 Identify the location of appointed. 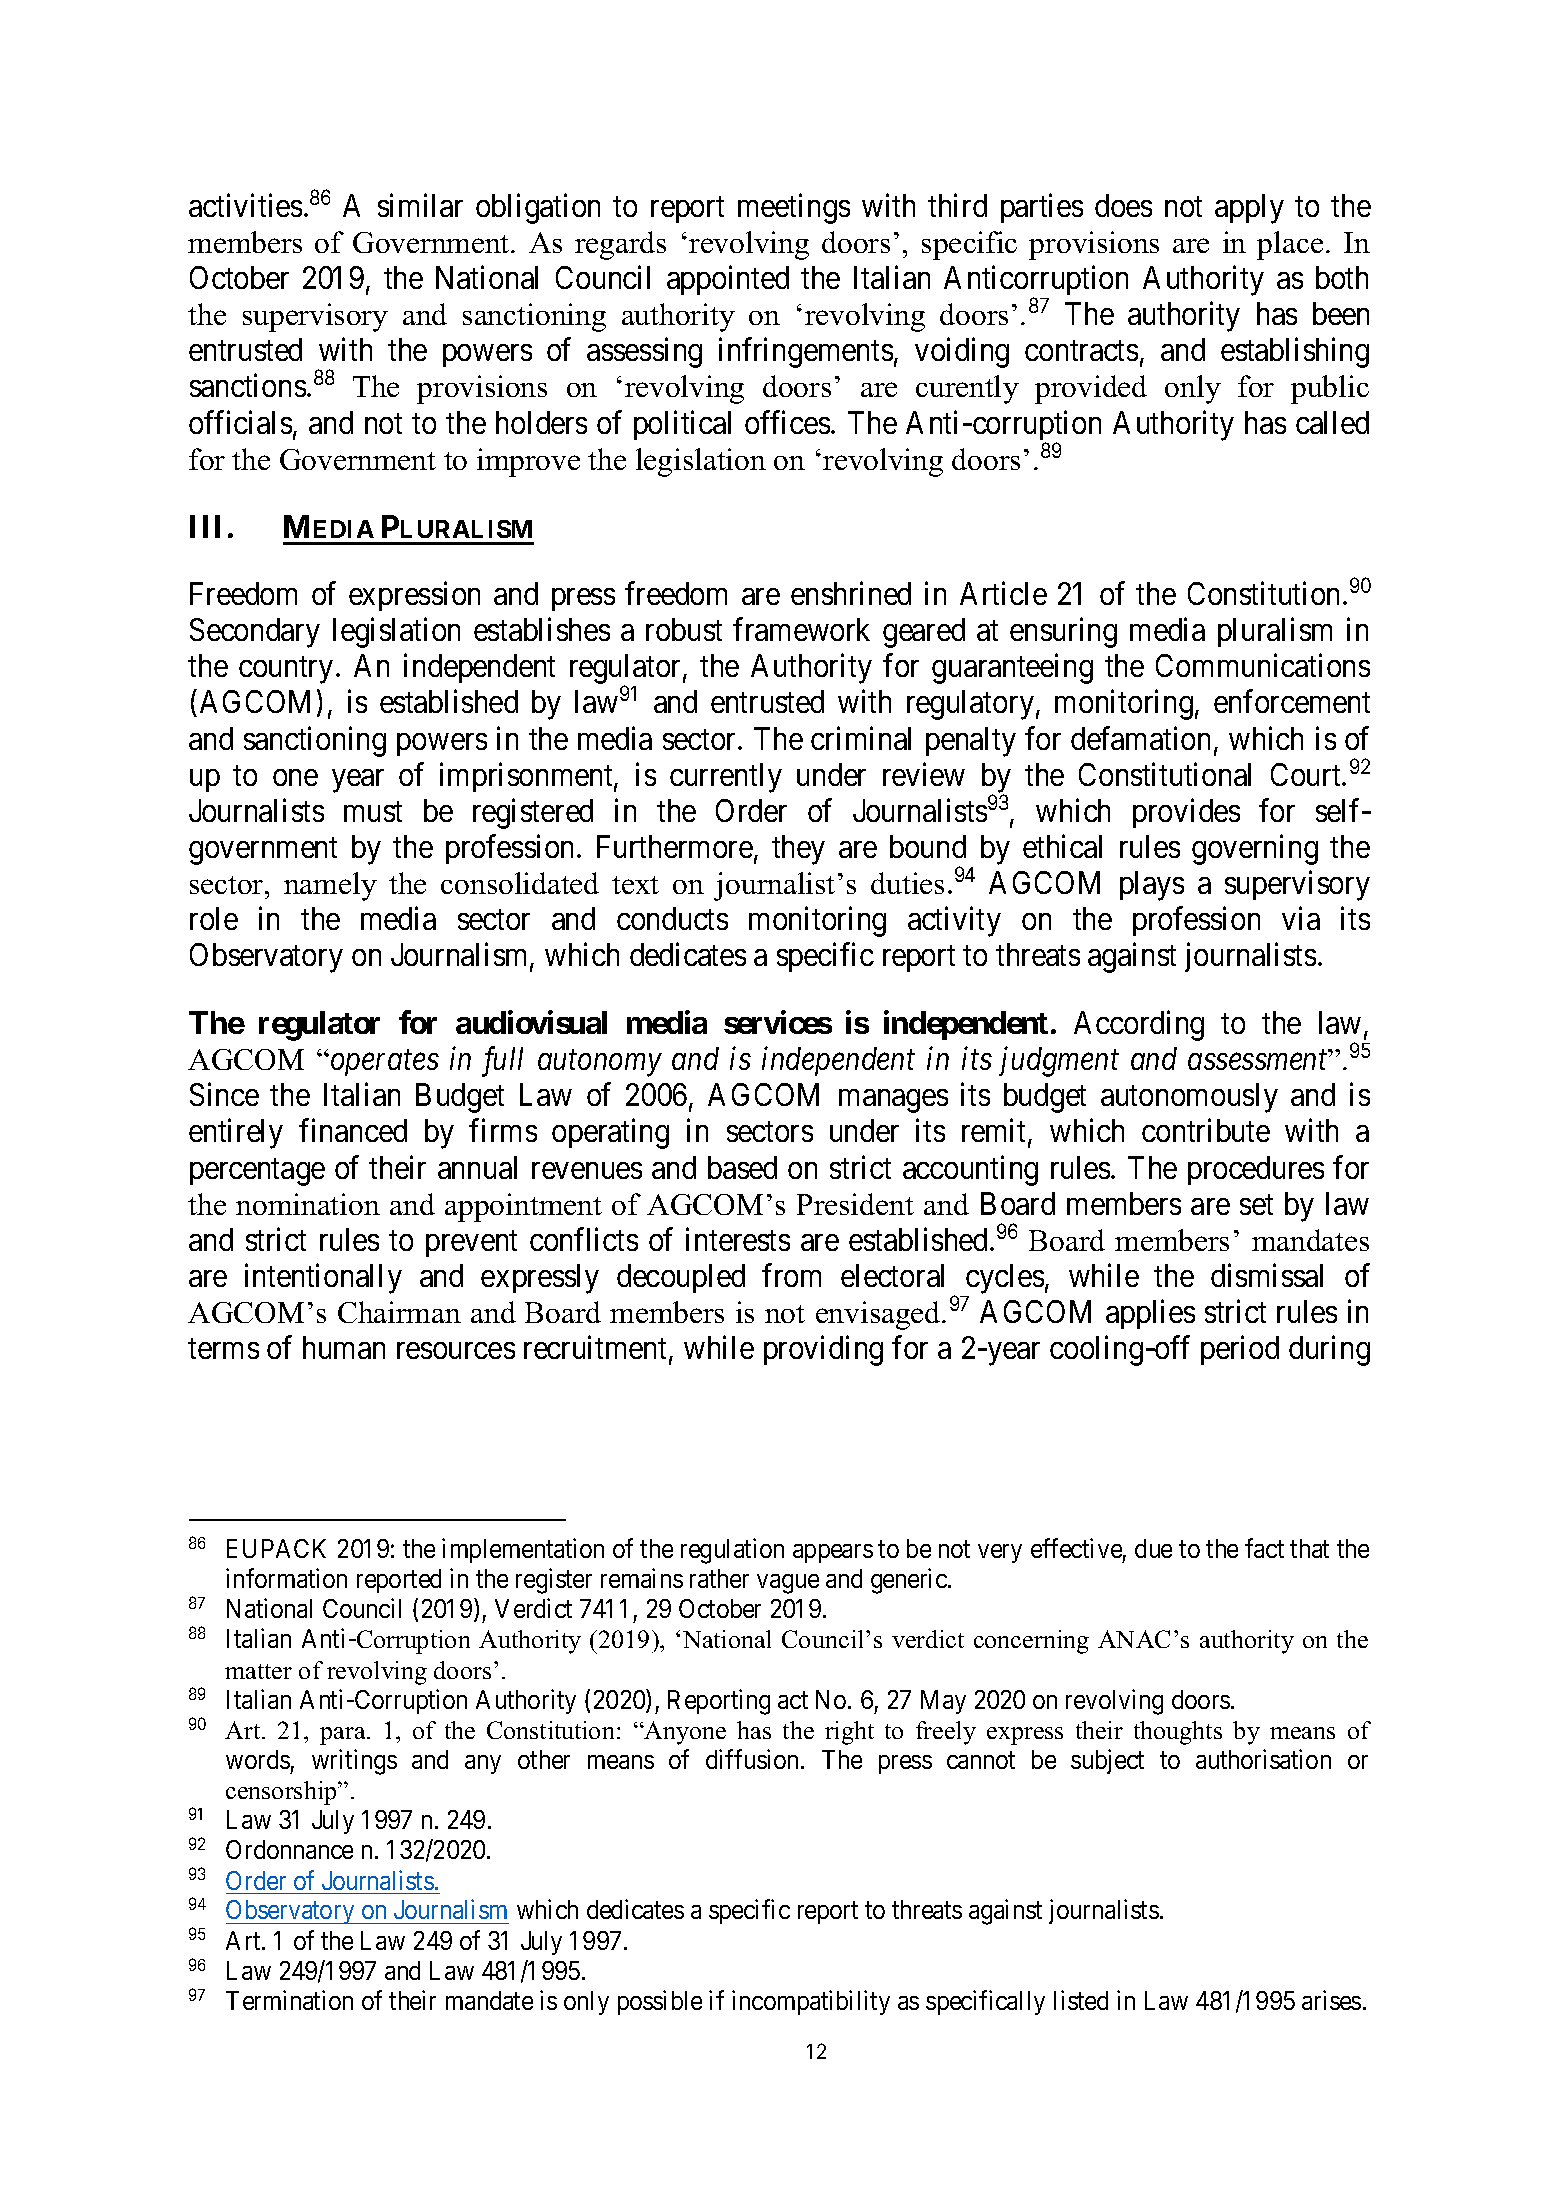
(728, 280).
